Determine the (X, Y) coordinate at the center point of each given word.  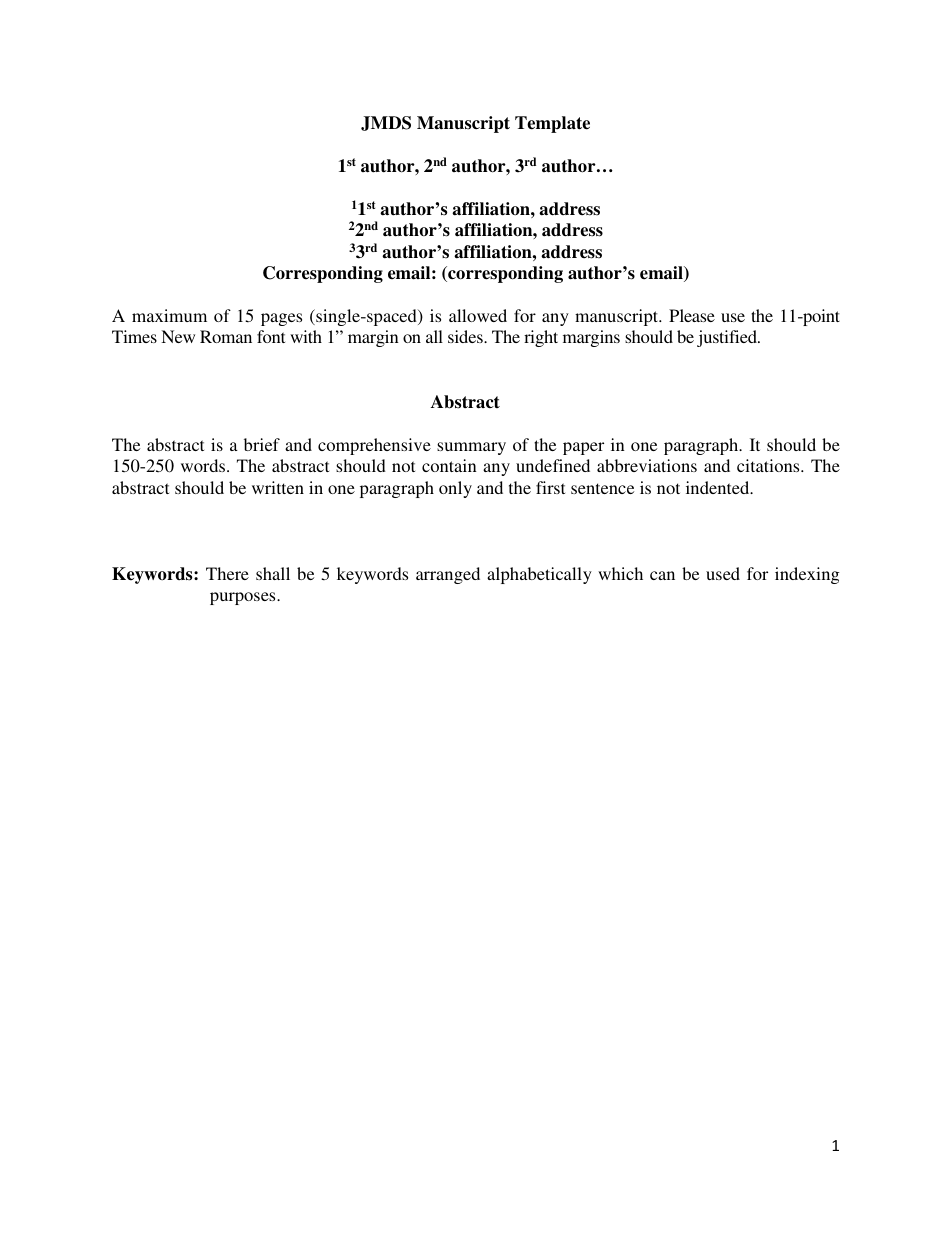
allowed (478, 315)
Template (552, 124)
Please (692, 315)
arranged (448, 575)
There (227, 573)
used (723, 573)
